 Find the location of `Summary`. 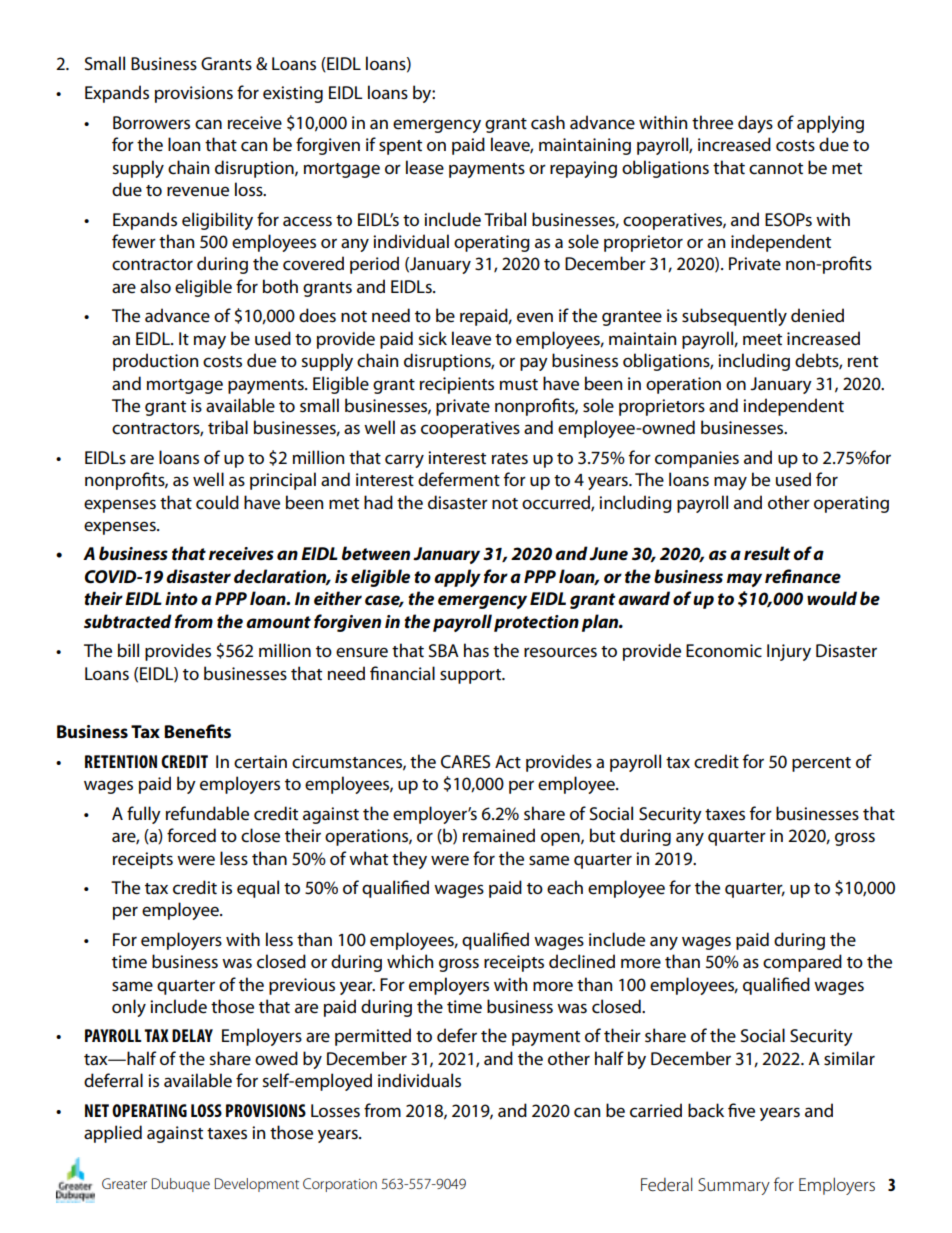

Summary is located at coordinates (734, 1186).
